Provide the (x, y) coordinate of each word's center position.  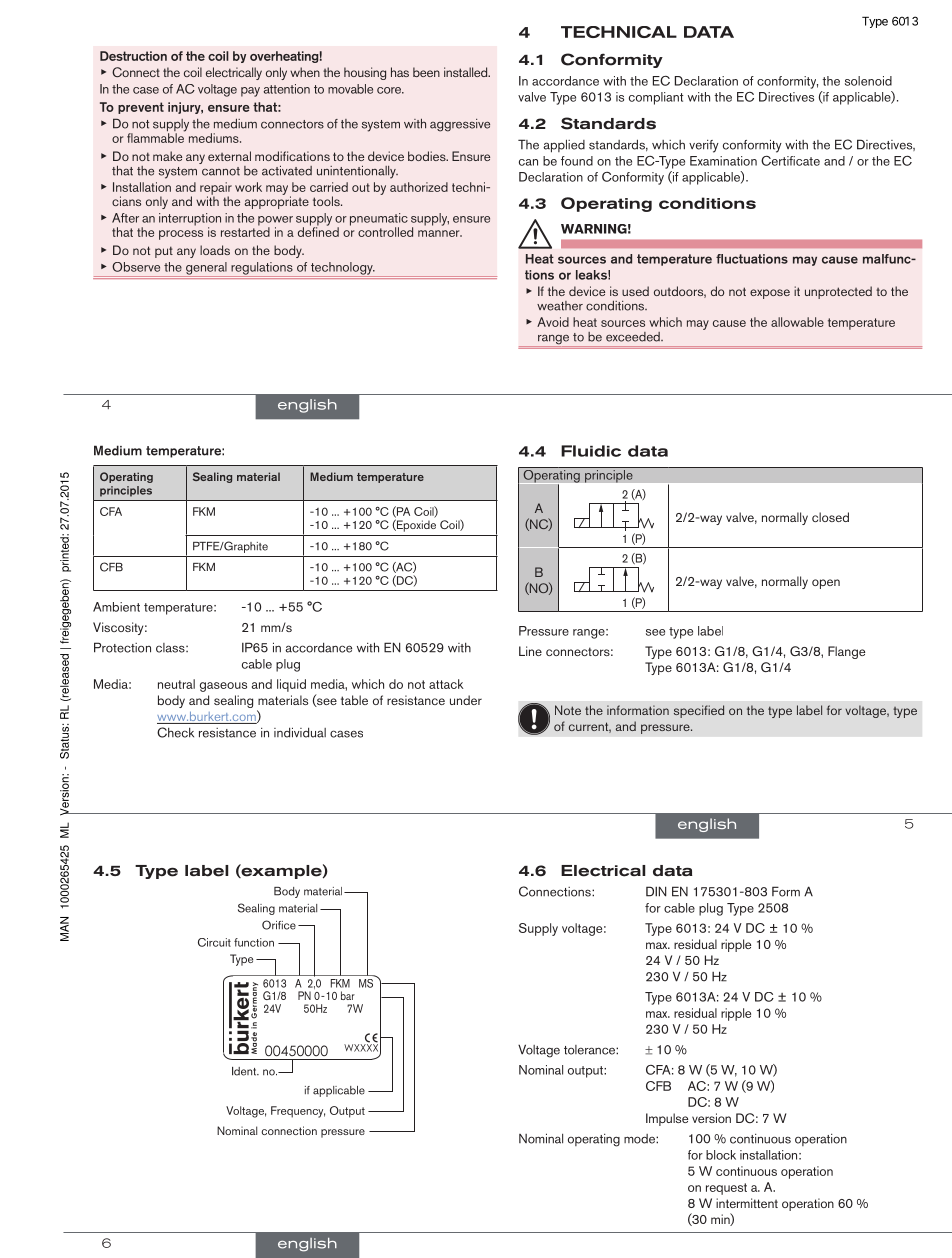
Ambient (116, 607)
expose (770, 294)
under (466, 700)
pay (250, 92)
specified (699, 711)
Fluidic (591, 451)
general (206, 269)
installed (467, 72)
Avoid (553, 322)
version (711, 1118)
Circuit (214, 942)
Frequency (298, 1112)
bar (348, 995)
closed (830, 517)
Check (175, 732)
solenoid (868, 81)
